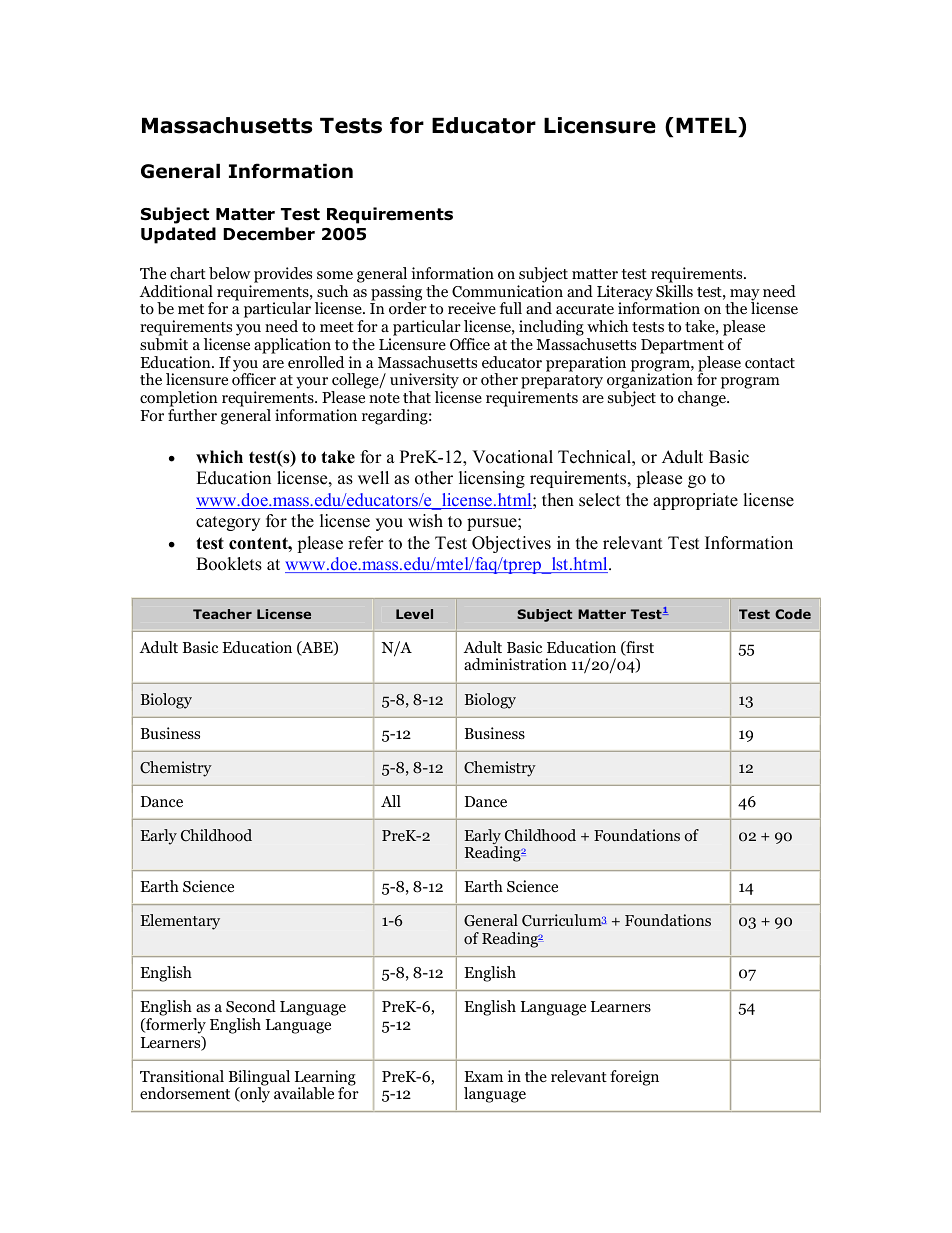 The width and height of the document is (952, 1233). What do you see at coordinates (483, 1076) in the document?
I see `Exam` at bounding box center [483, 1076].
